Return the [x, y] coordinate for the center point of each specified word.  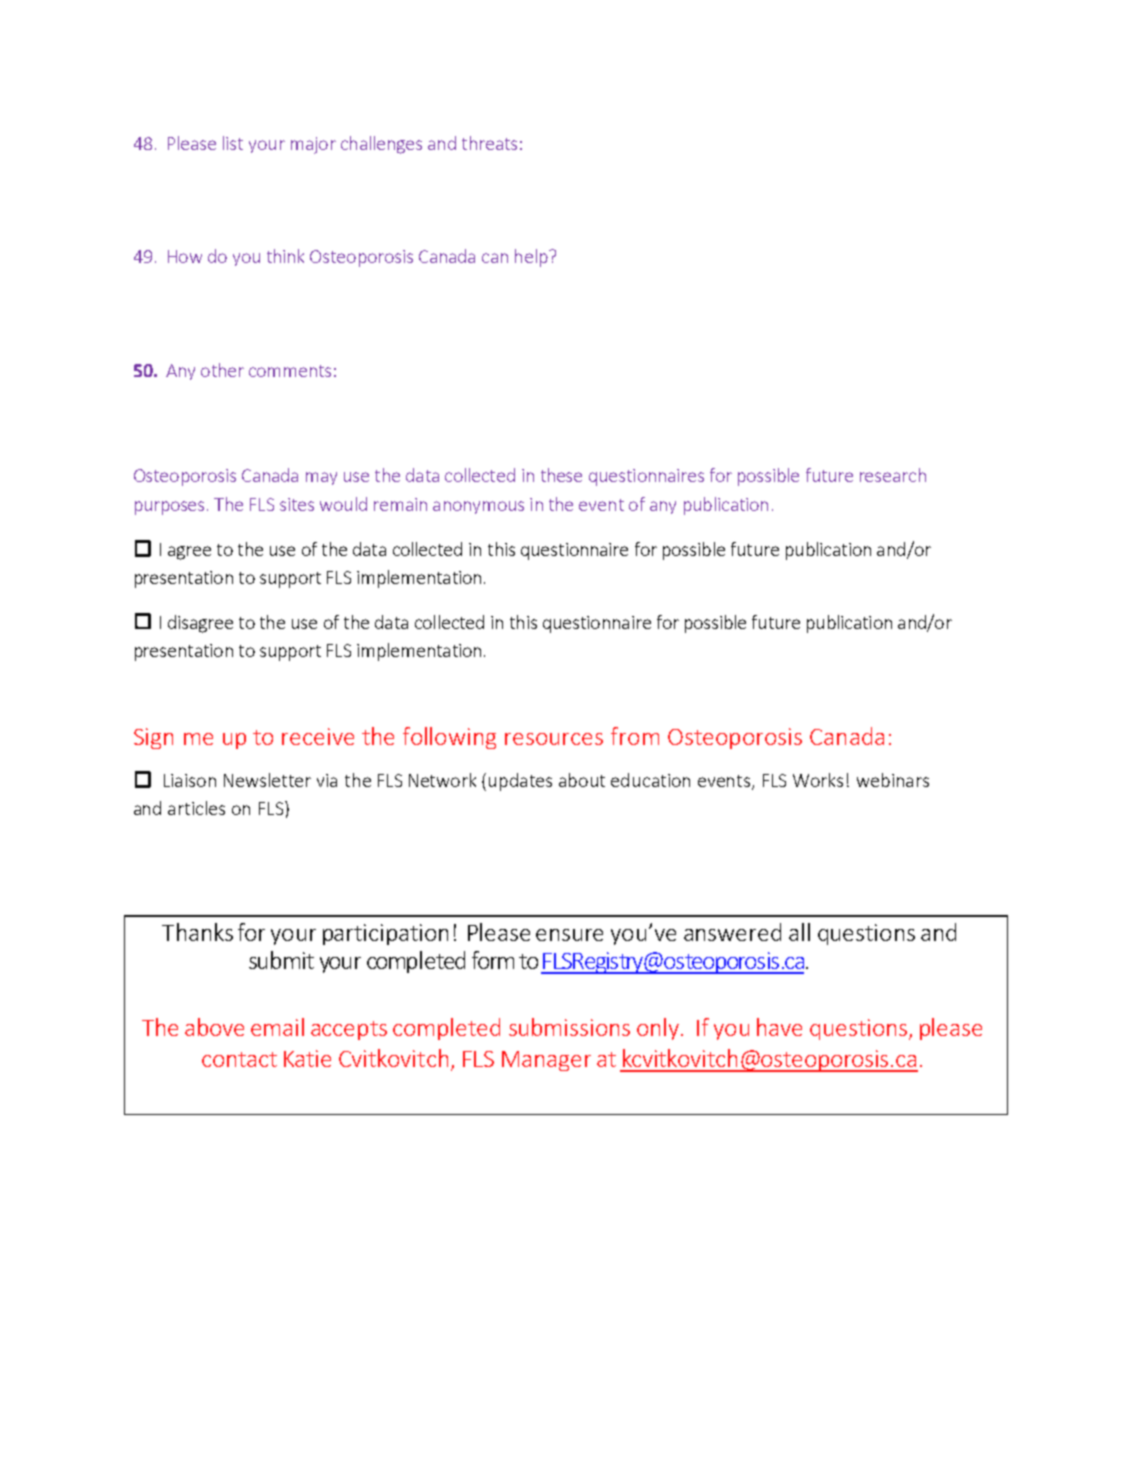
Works [818, 780]
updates [520, 782]
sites [297, 504]
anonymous [478, 507]
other [222, 370]
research [893, 475]
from [635, 736]
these [561, 475]
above [214, 1027]
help [532, 258]
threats [489, 143]
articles [196, 808]
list [233, 143]
